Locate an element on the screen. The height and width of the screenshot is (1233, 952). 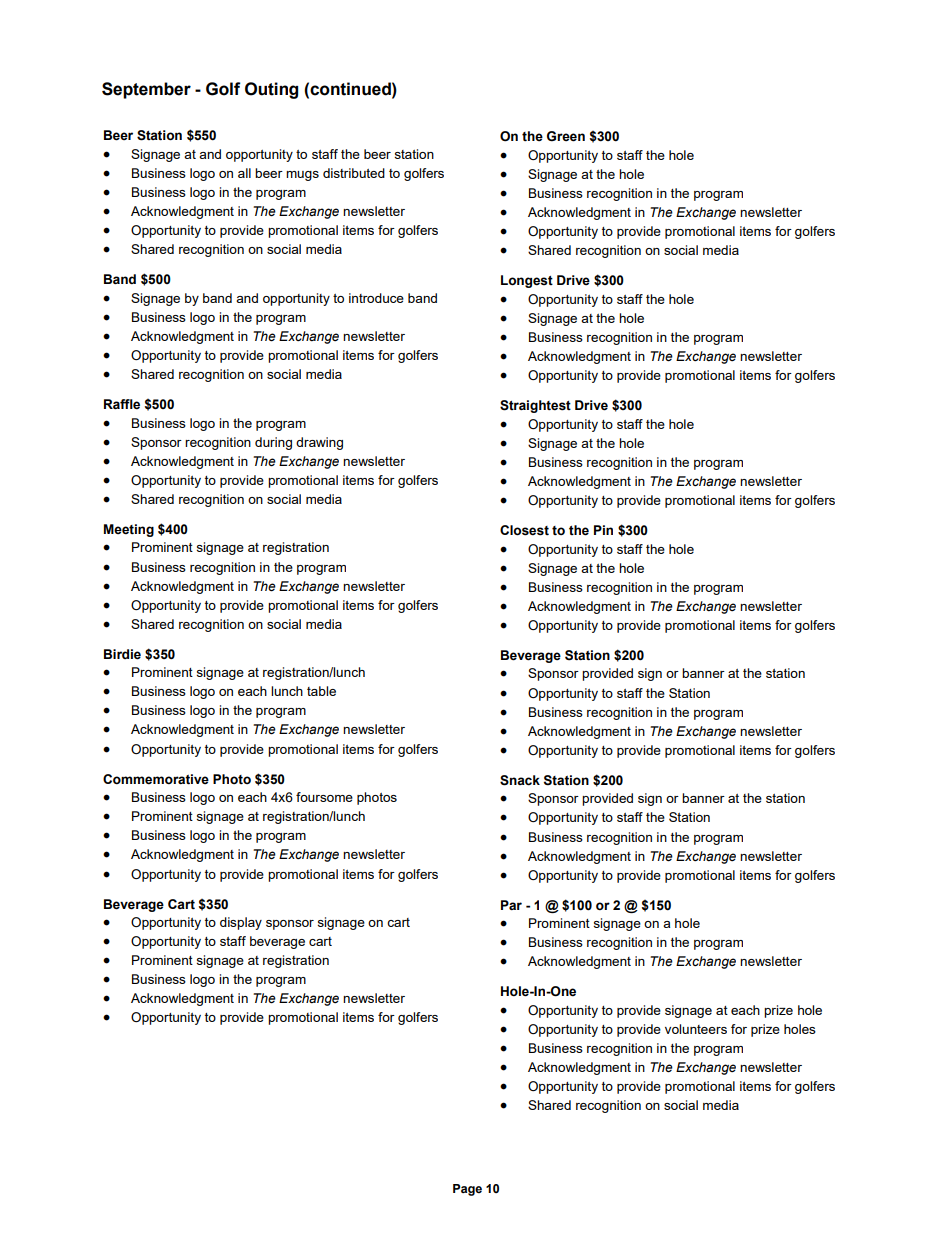
table is located at coordinates (321, 691).
